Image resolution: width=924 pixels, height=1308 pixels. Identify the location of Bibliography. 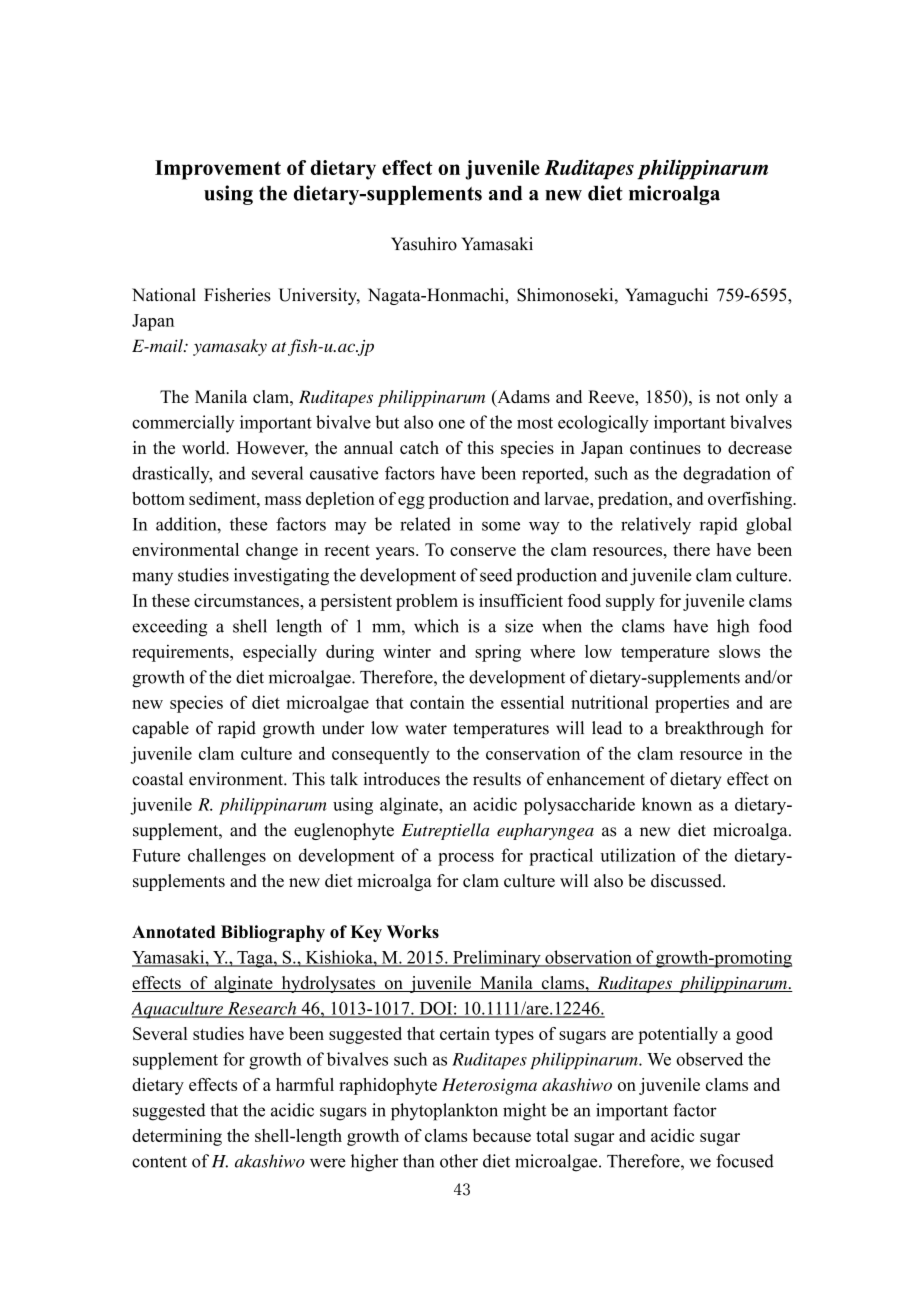
(273, 933).
